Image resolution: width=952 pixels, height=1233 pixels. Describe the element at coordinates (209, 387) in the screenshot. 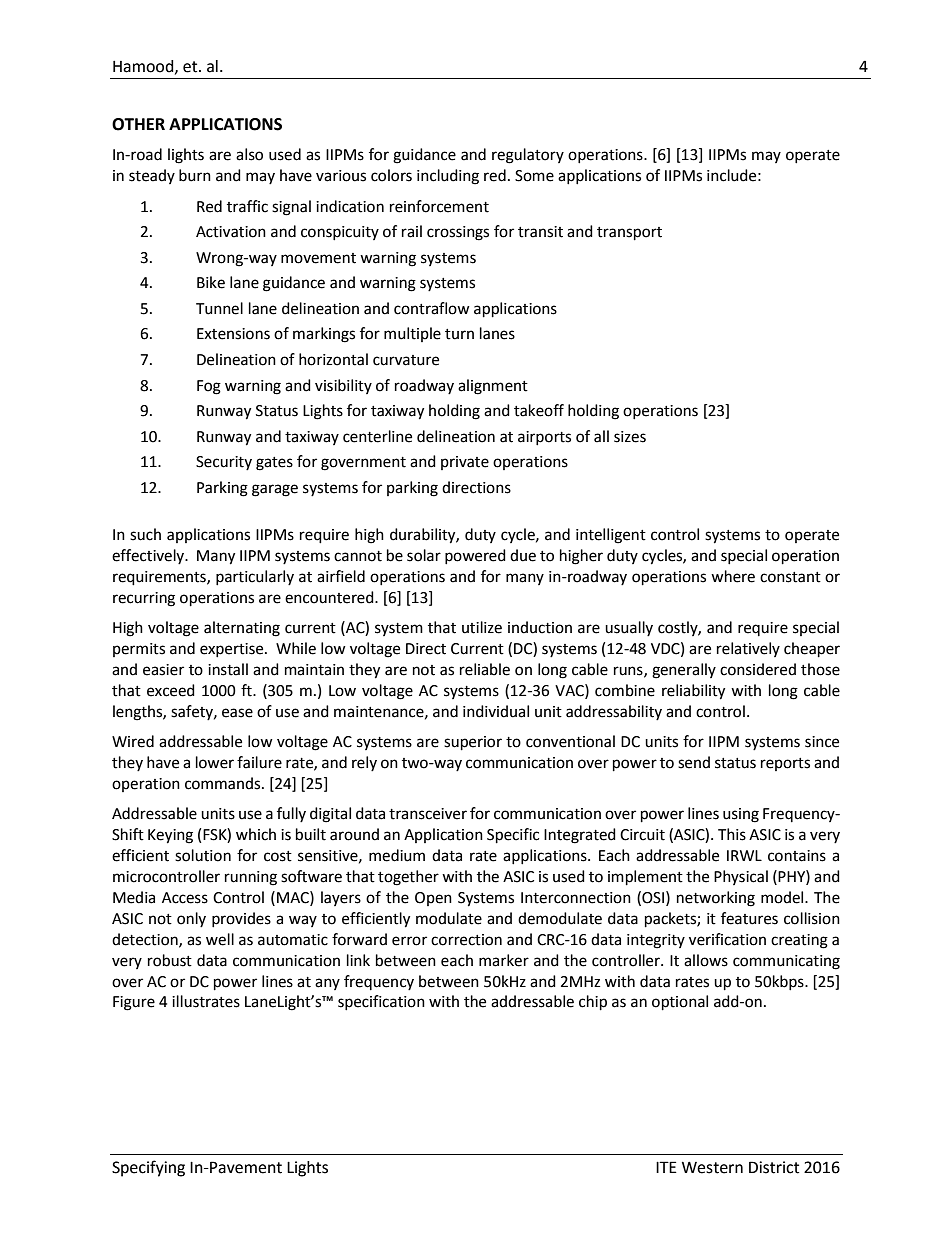

I see `Fog` at that location.
